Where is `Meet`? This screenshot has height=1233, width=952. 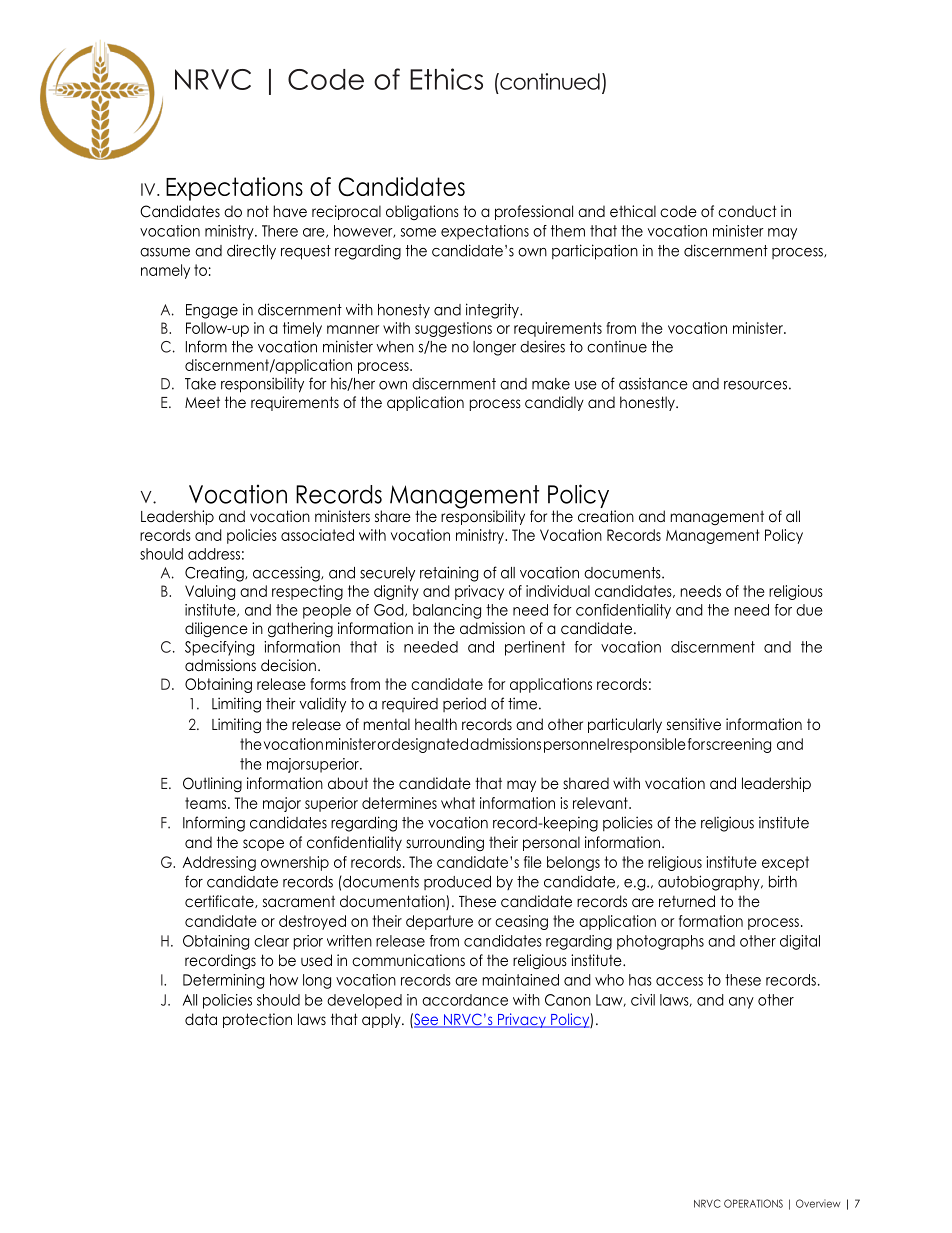
Meet is located at coordinates (202, 403).
